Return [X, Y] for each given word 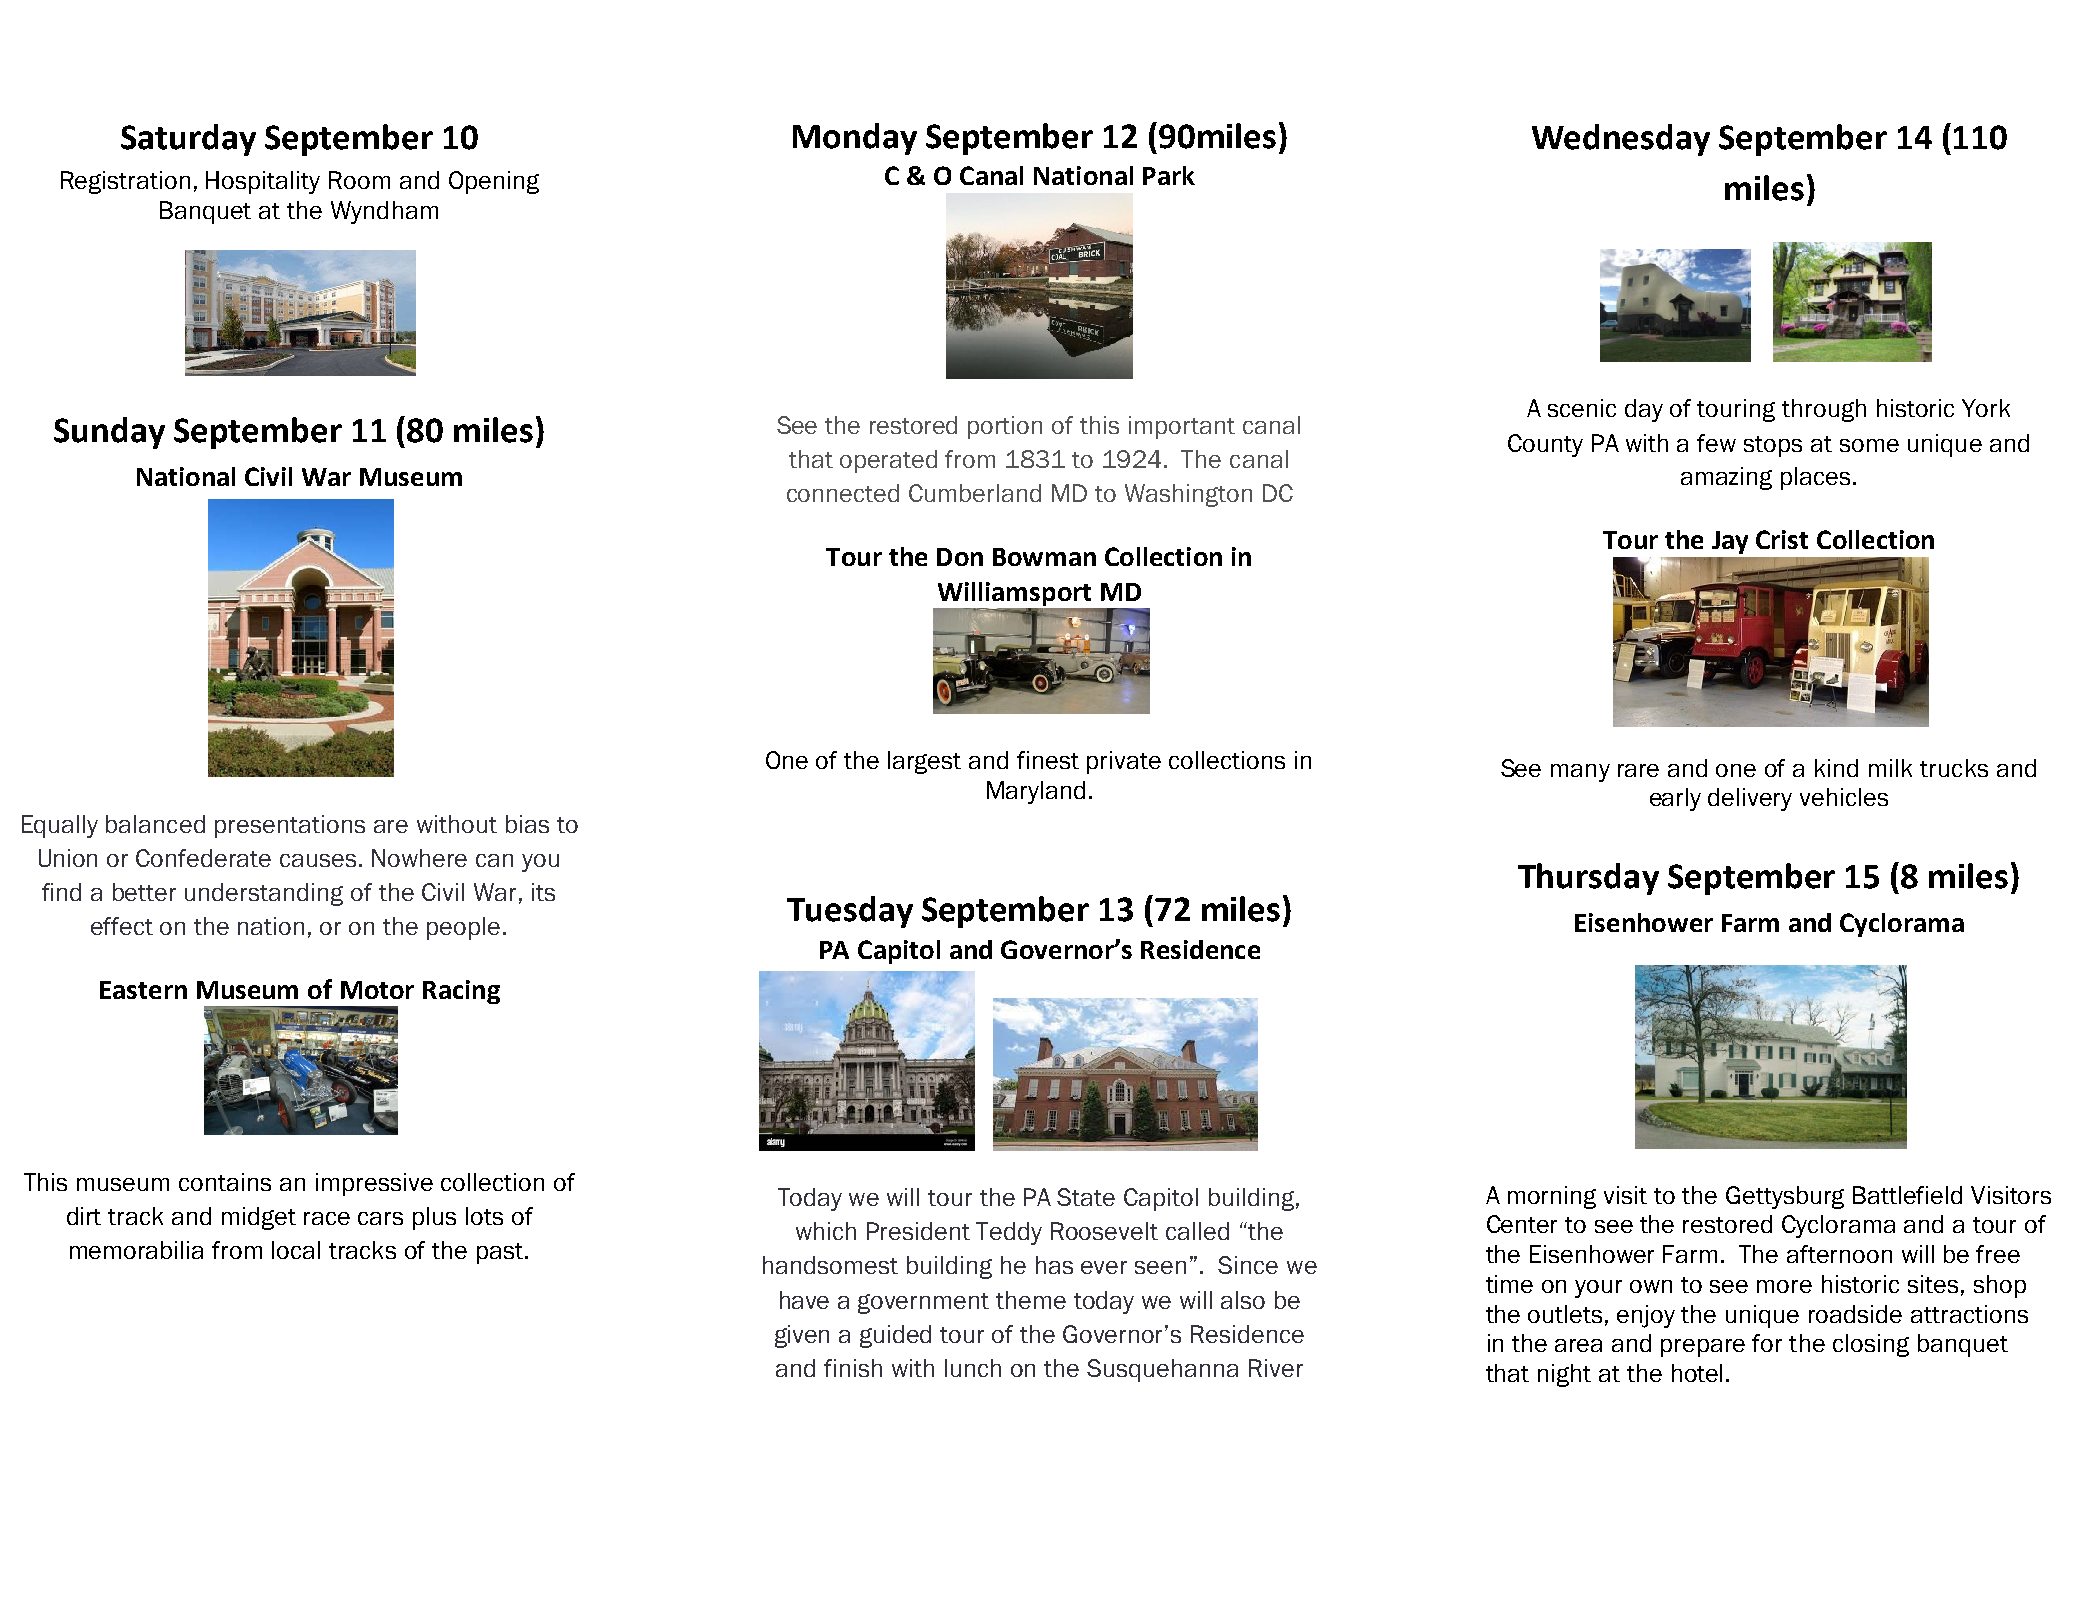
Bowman [1044, 557]
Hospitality [263, 182]
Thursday [1588, 879]
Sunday [109, 433]
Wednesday [1621, 140]
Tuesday [850, 912]
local [296, 1250]
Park [1169, 175]
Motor [377, 990]
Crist [1782, 539]
